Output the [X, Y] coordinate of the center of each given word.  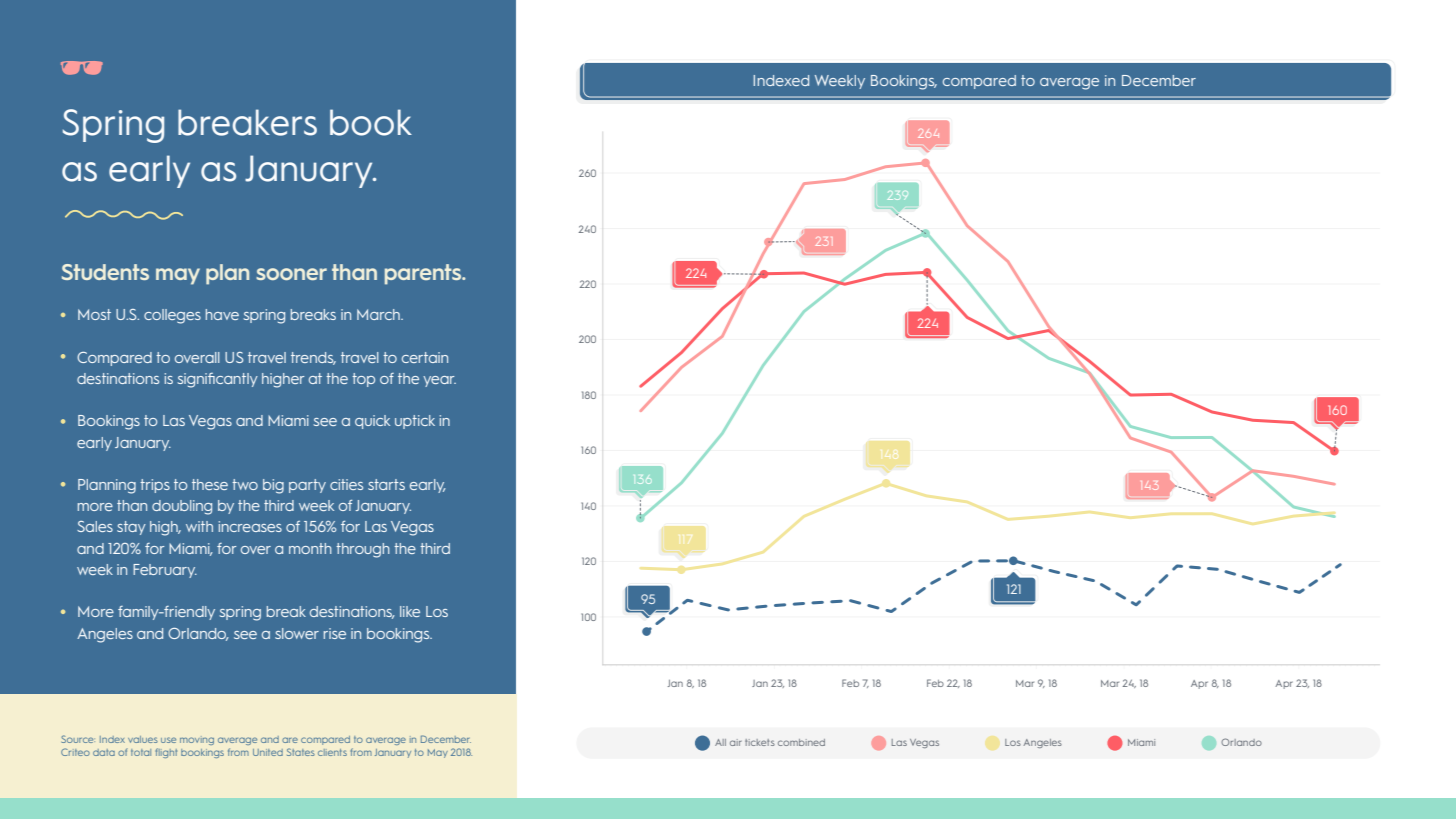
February [165, 571]
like [410, 611]
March [379, 314]
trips [155, 486]
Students [105, 272]
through [363, 550]
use [168, 740]
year [439, 381]
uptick [415, 422]
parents [424, 274]
